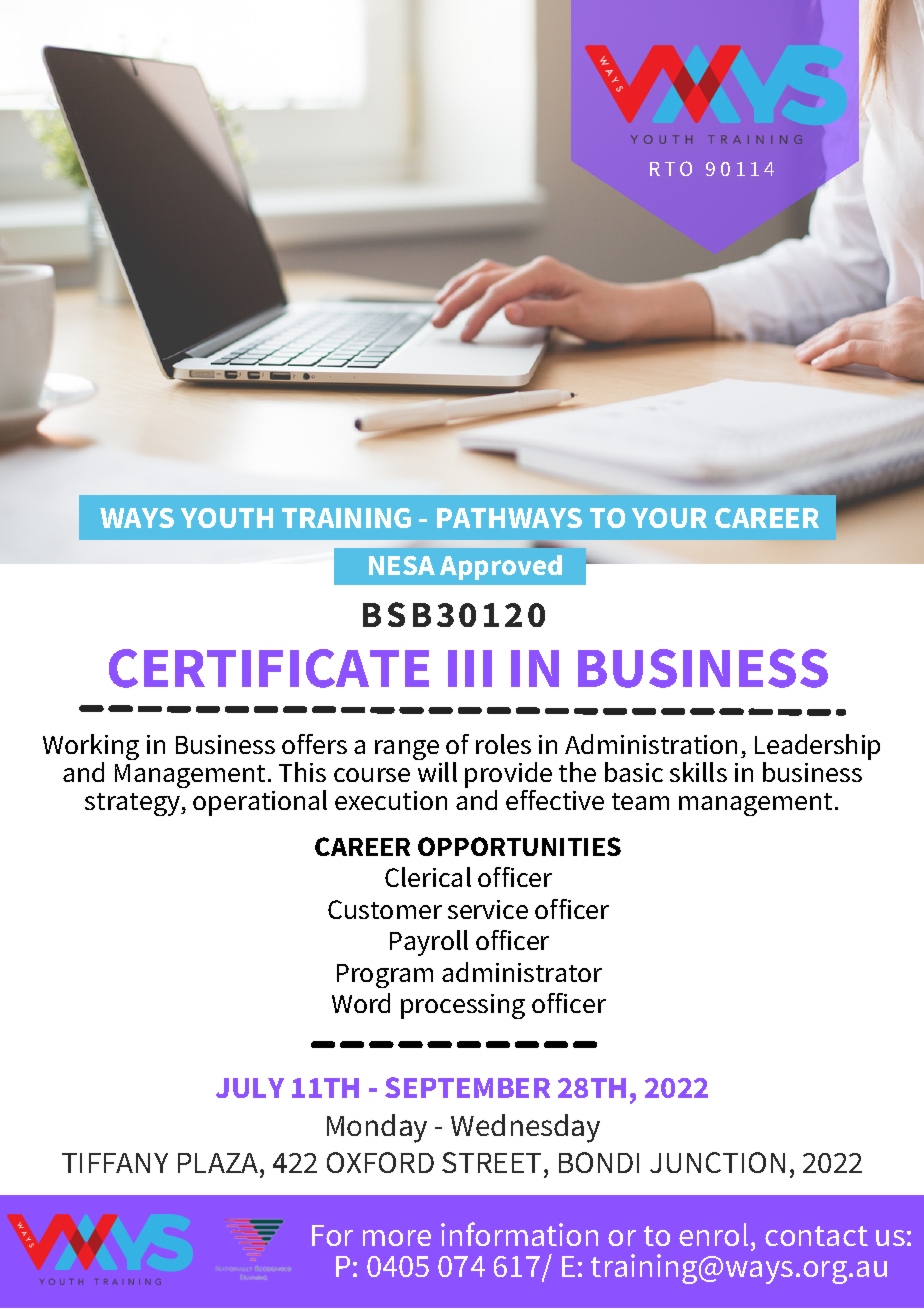 The width and height of the document is (924, 1309). Describe the element at coordinates (219, 1163) in the document. I see `PLAZA` at that location.
